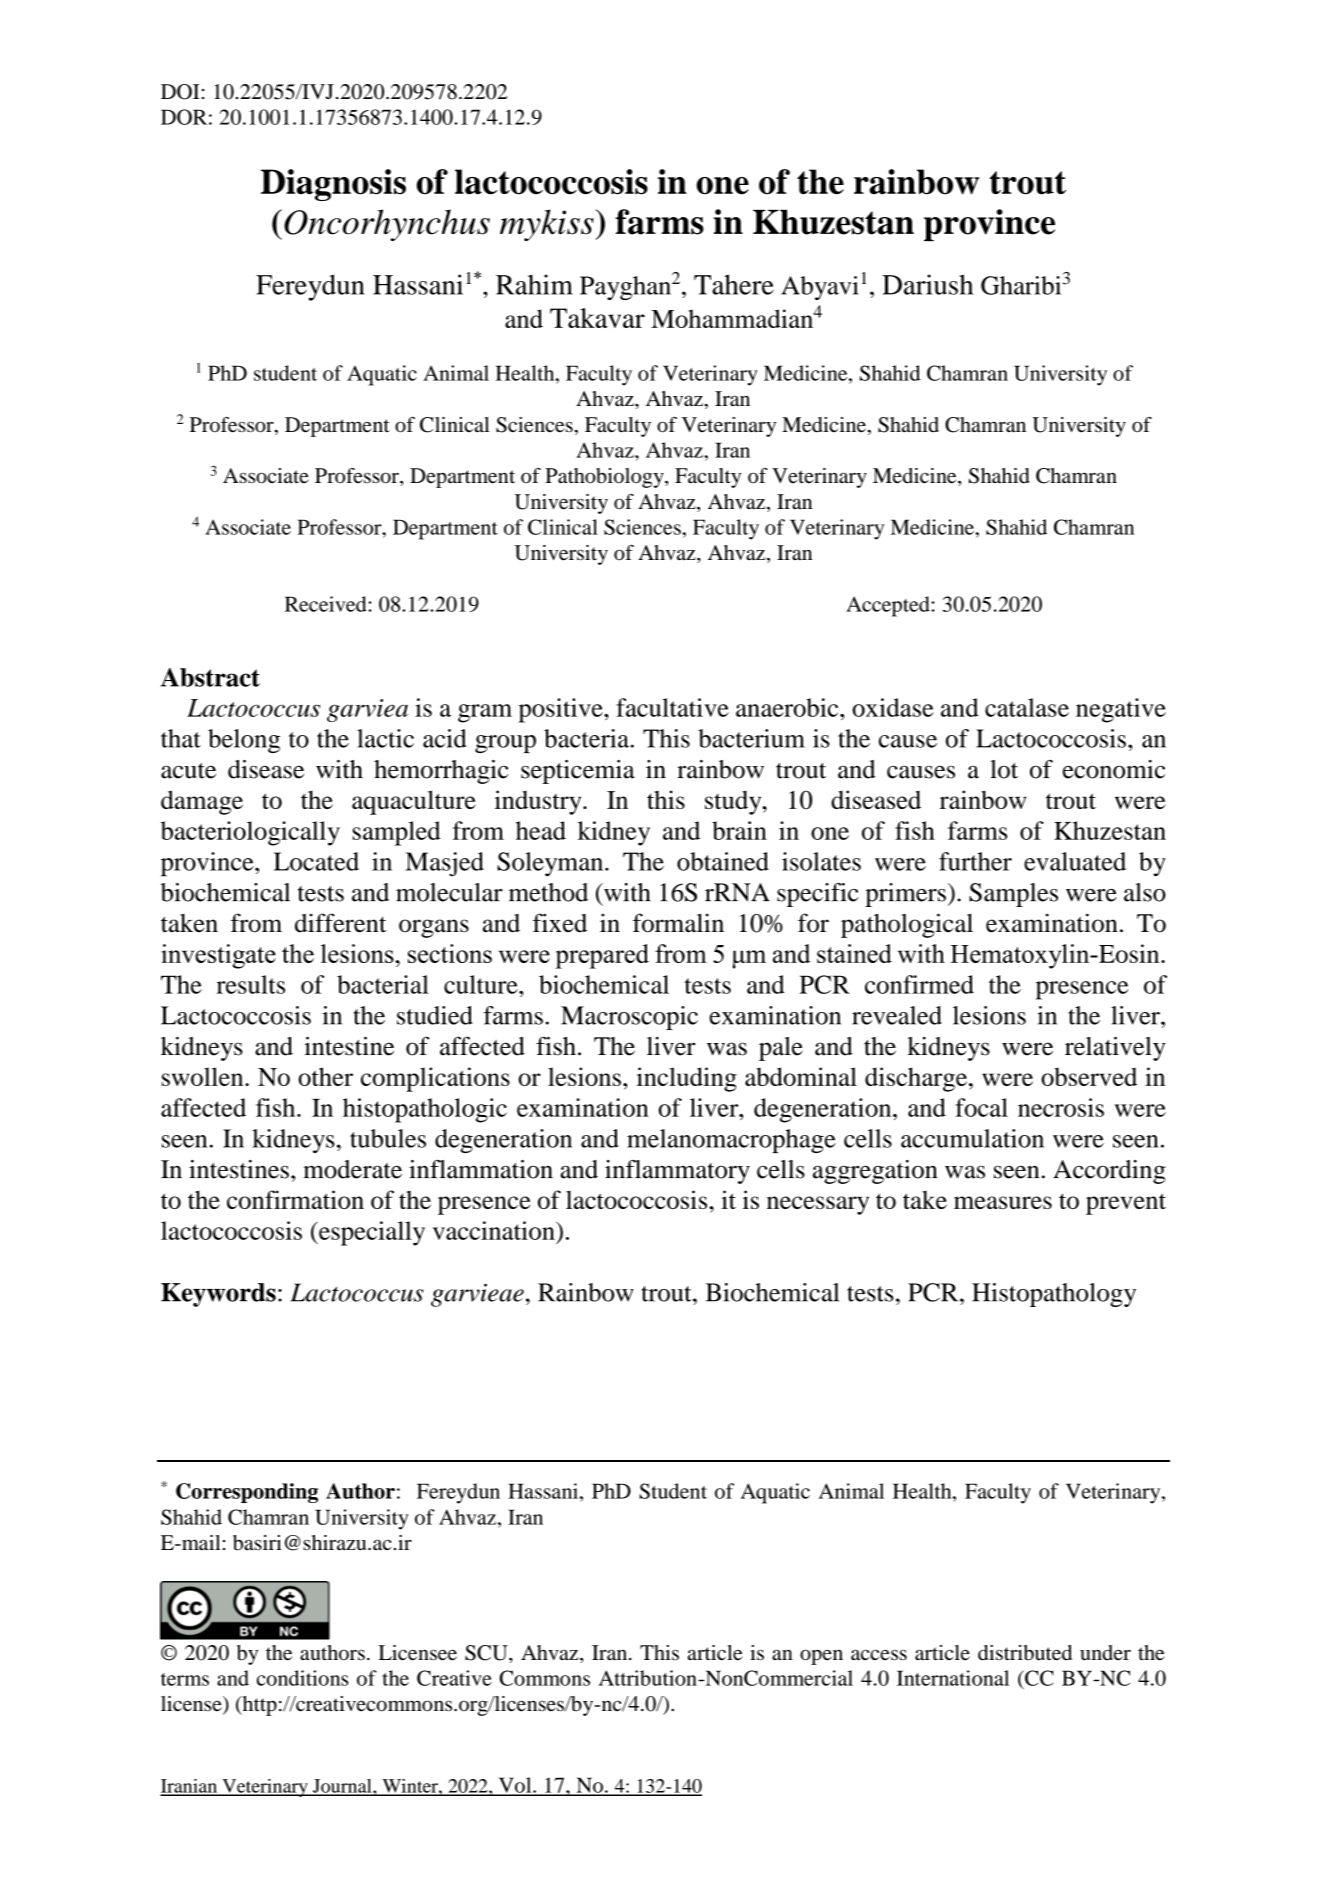 The width and height of the image is (1327, 1877). What do you see at coordinates (534, 284) in the image?
I see `Rahim` at bounding box center [534, 284].
